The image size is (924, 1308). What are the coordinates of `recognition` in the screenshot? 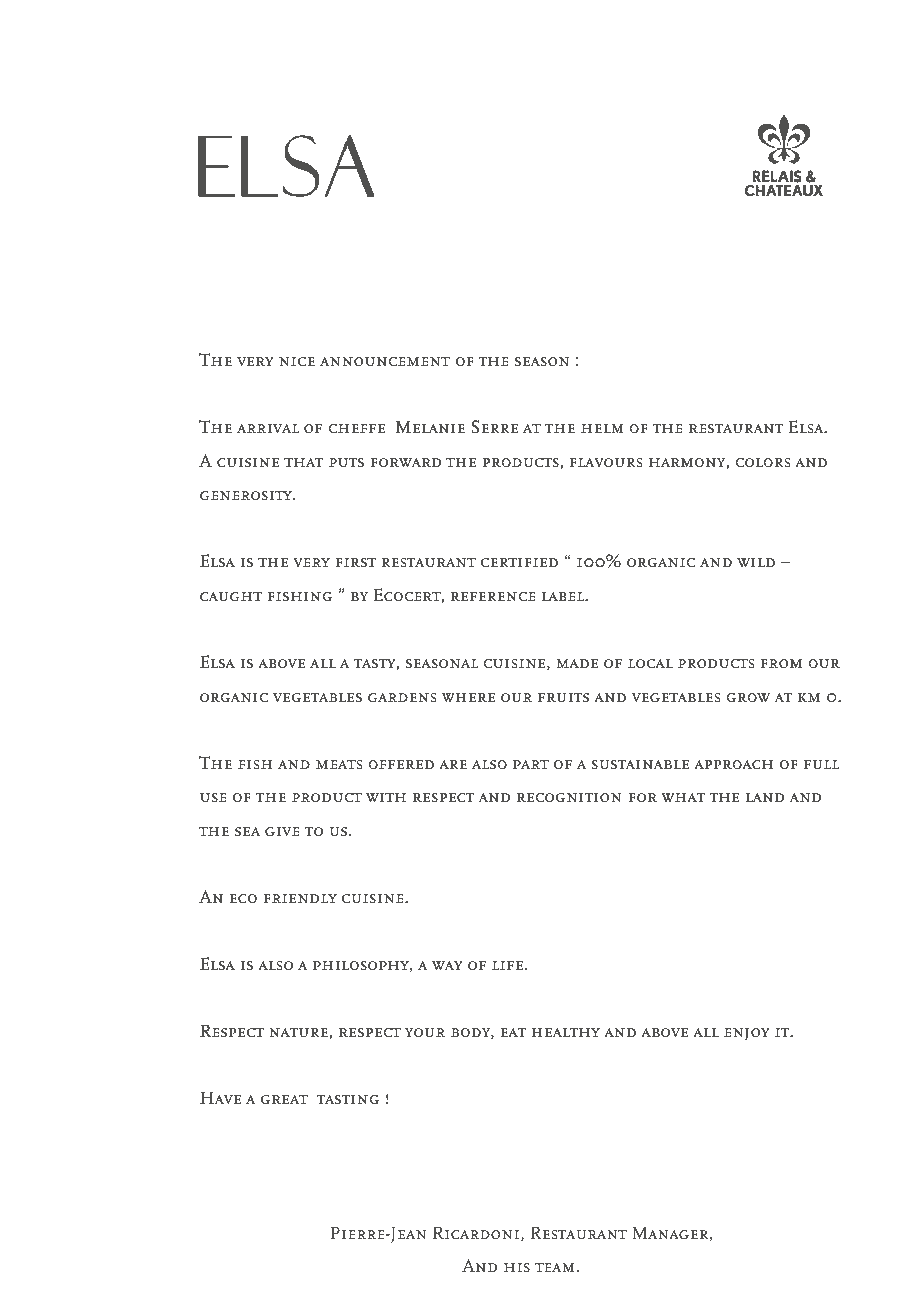 It's located at (569, 798).
